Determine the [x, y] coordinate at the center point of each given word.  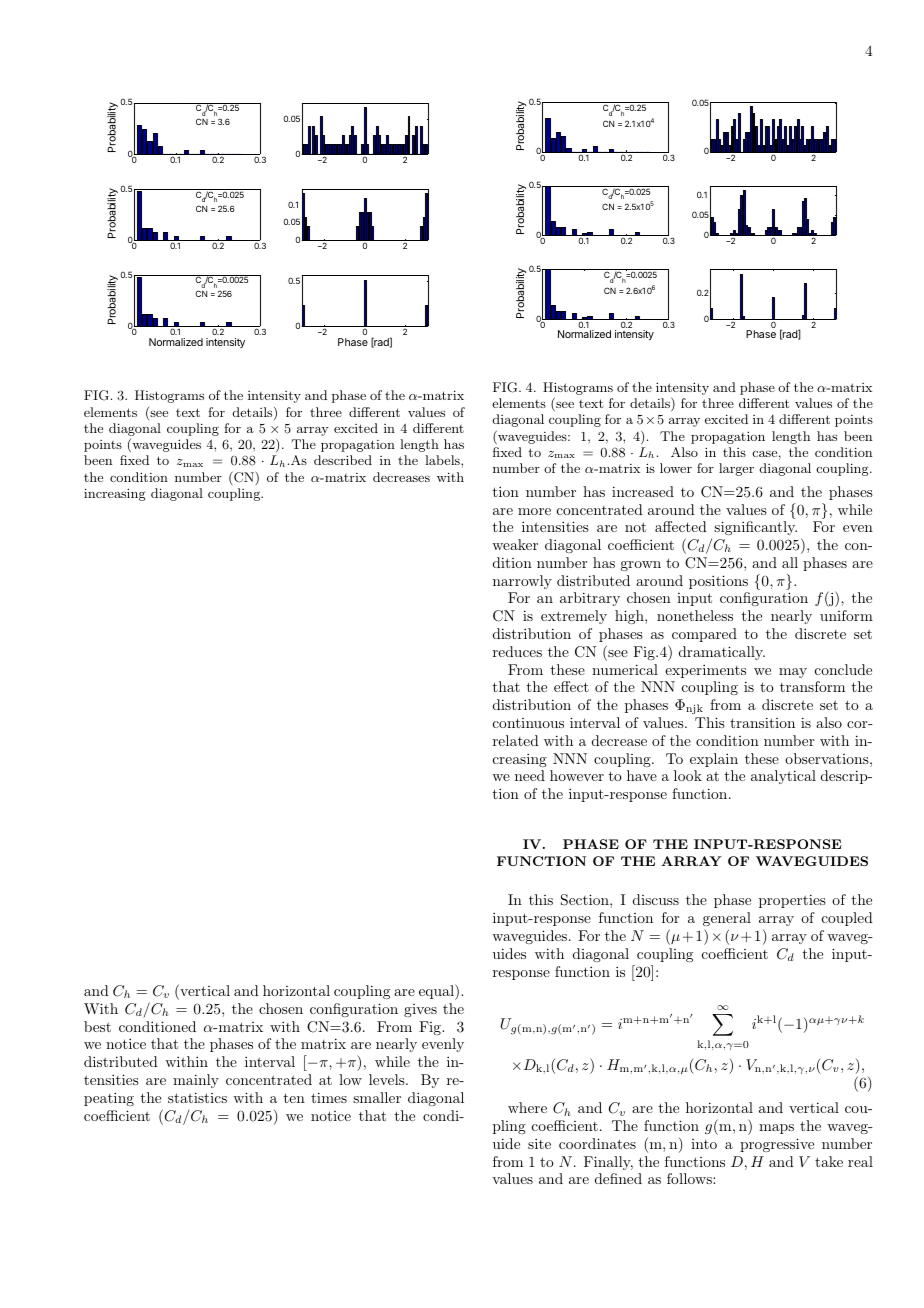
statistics [197, 1097]
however [577, 775]
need [530, 775]
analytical [783, 777]
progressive [777, 1145]
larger [736, 469]
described [343, 460]
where [527, 1107]
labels [443, 460]
